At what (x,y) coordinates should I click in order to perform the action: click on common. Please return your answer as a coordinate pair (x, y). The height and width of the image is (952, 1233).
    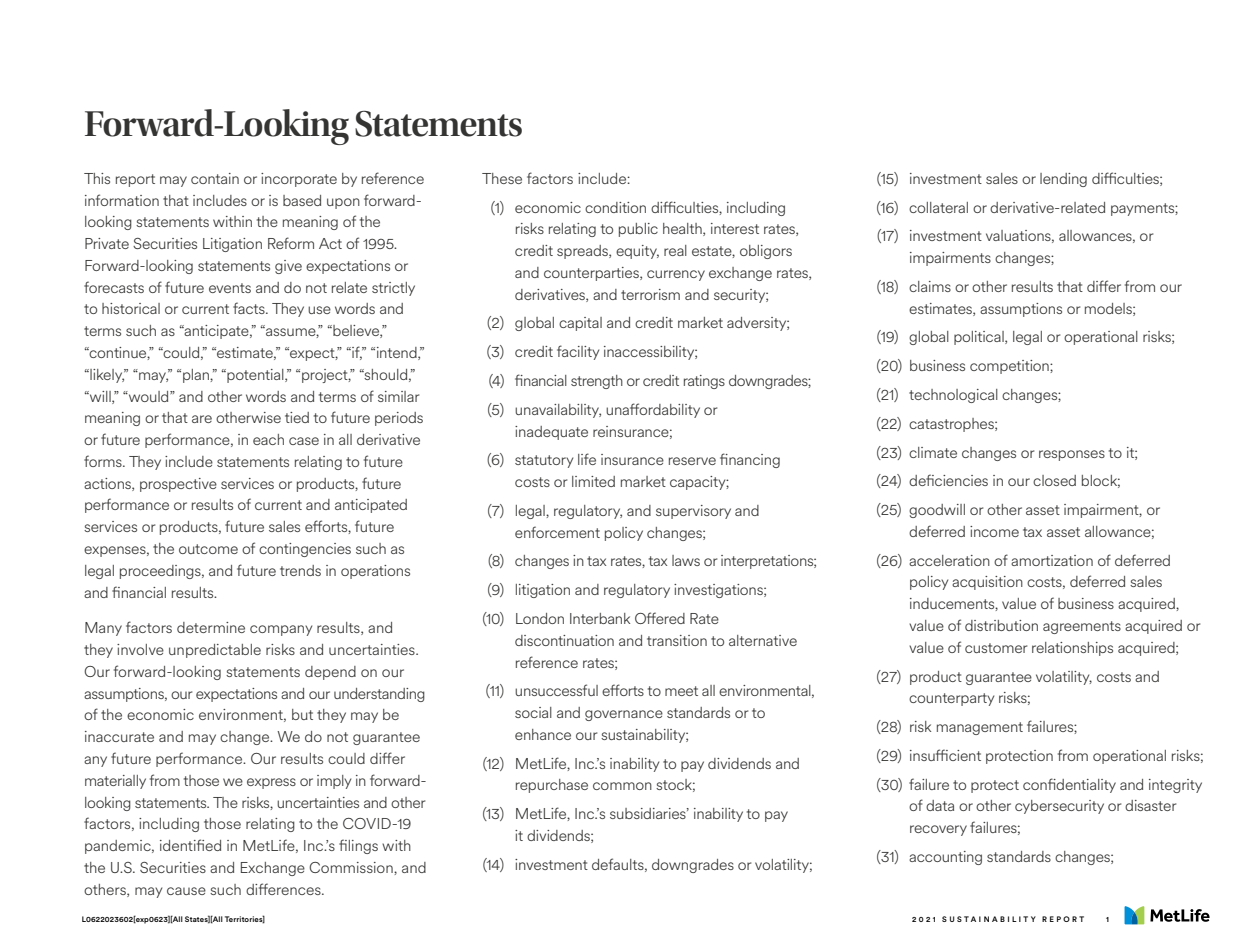
    Looking at the image, I should click on (622, 786).
